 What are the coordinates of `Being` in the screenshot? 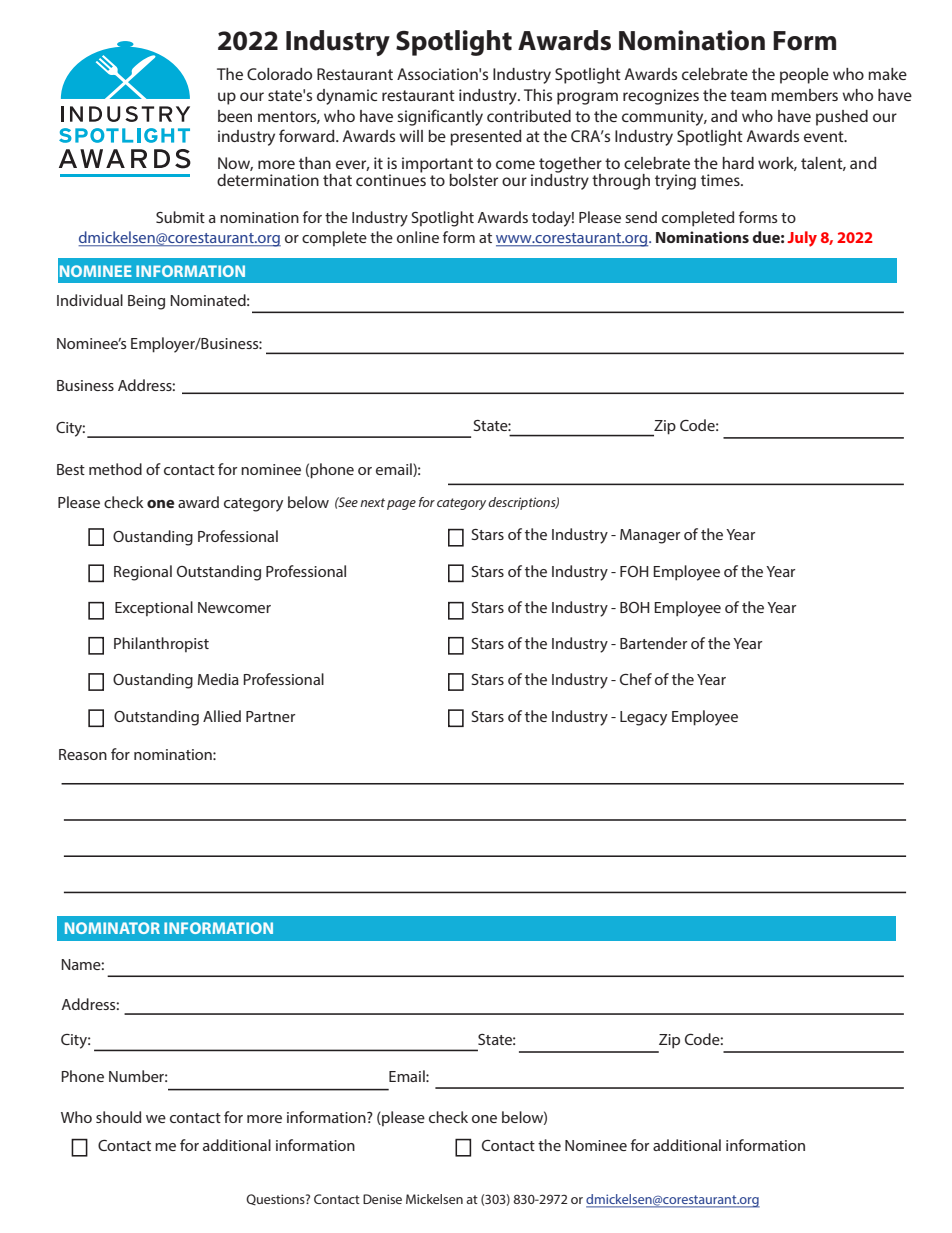 It's located at (146, 302).
